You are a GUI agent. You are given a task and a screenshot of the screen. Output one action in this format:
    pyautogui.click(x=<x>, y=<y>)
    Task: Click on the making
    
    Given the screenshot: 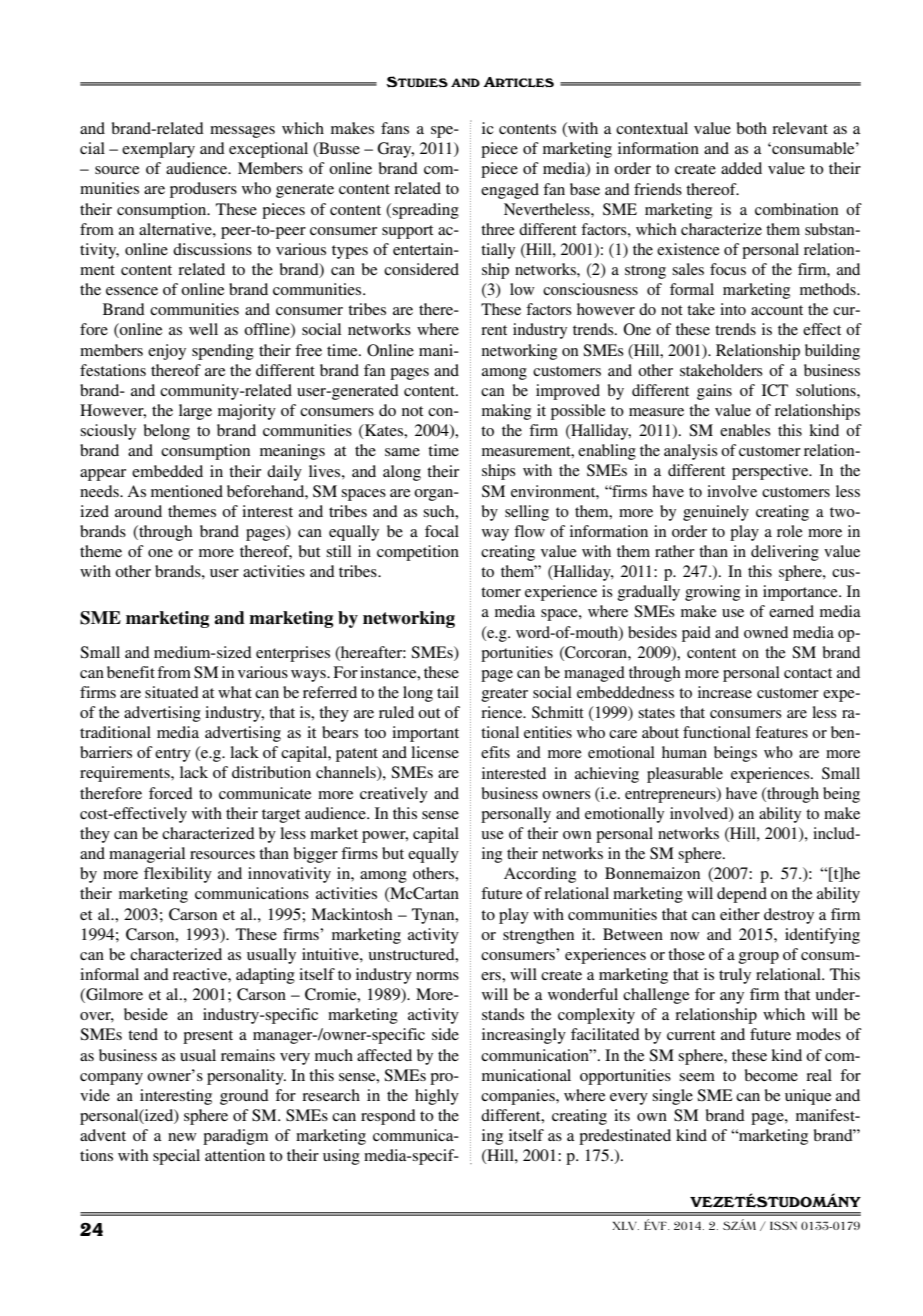 What is the action you would take?
    pyautogui.click(x=506, y=412)
